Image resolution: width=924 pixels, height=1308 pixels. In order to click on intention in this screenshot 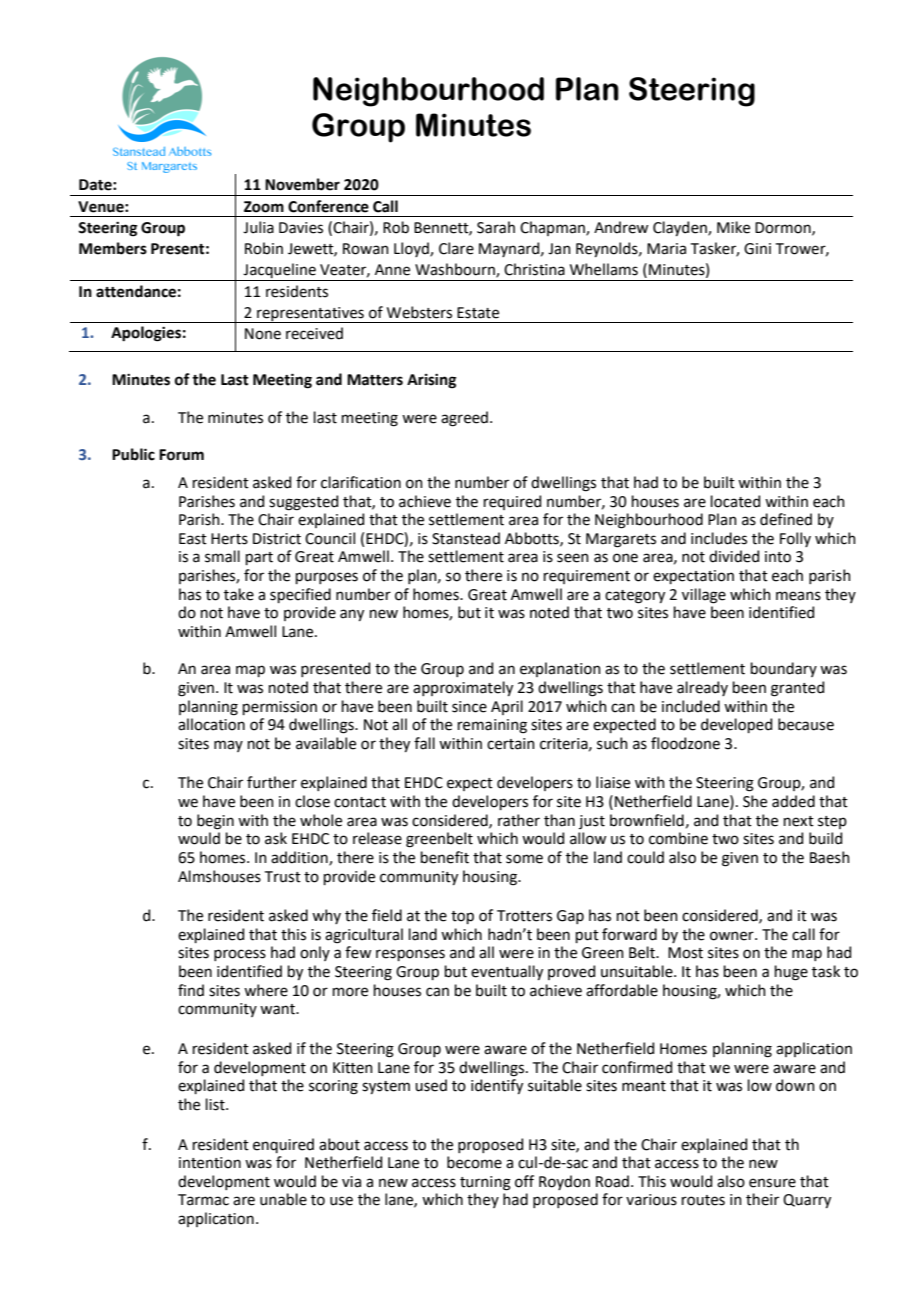, I will do `click(210, 1163)`.
